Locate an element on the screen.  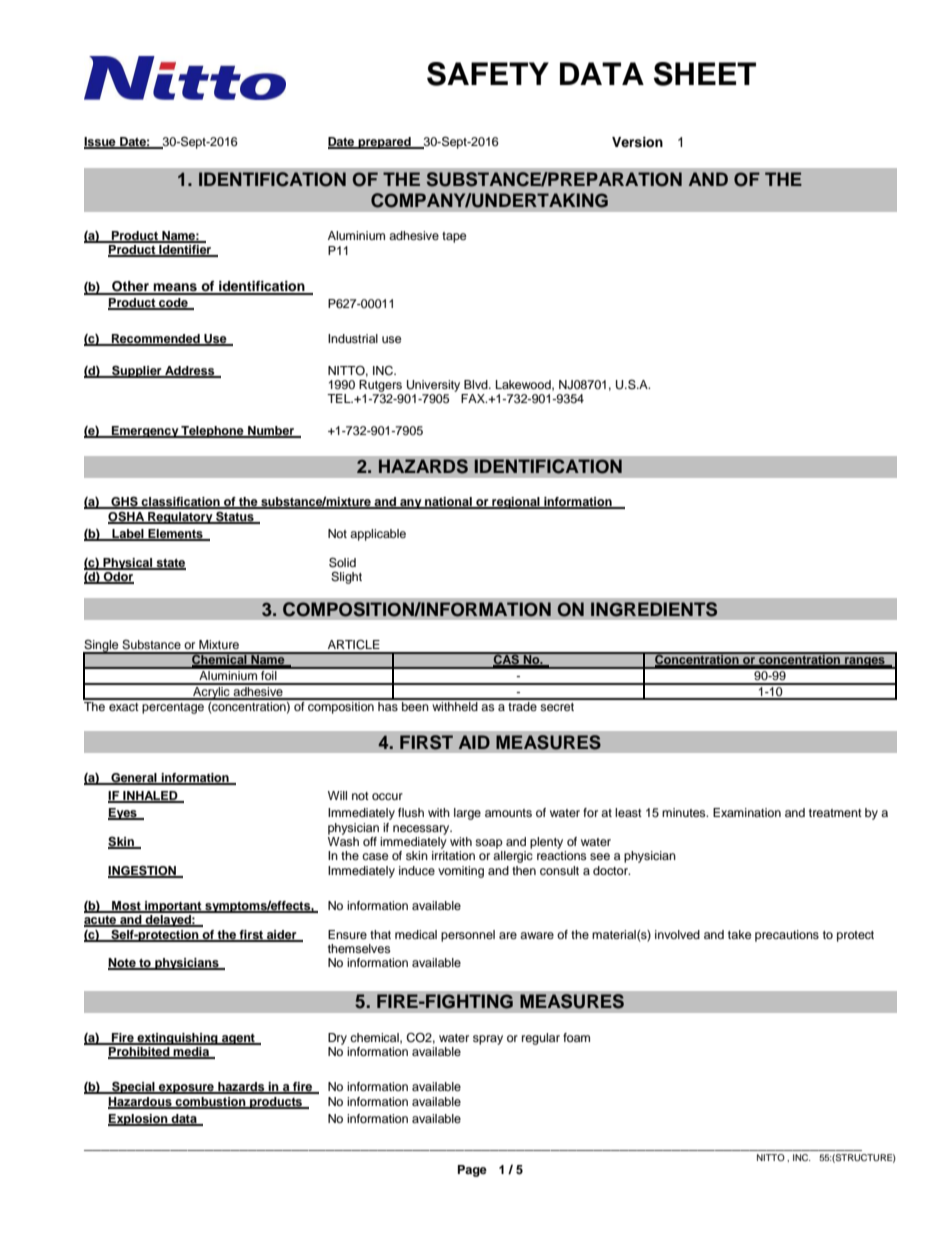
SHEET is located at coordinates (705, 74).
